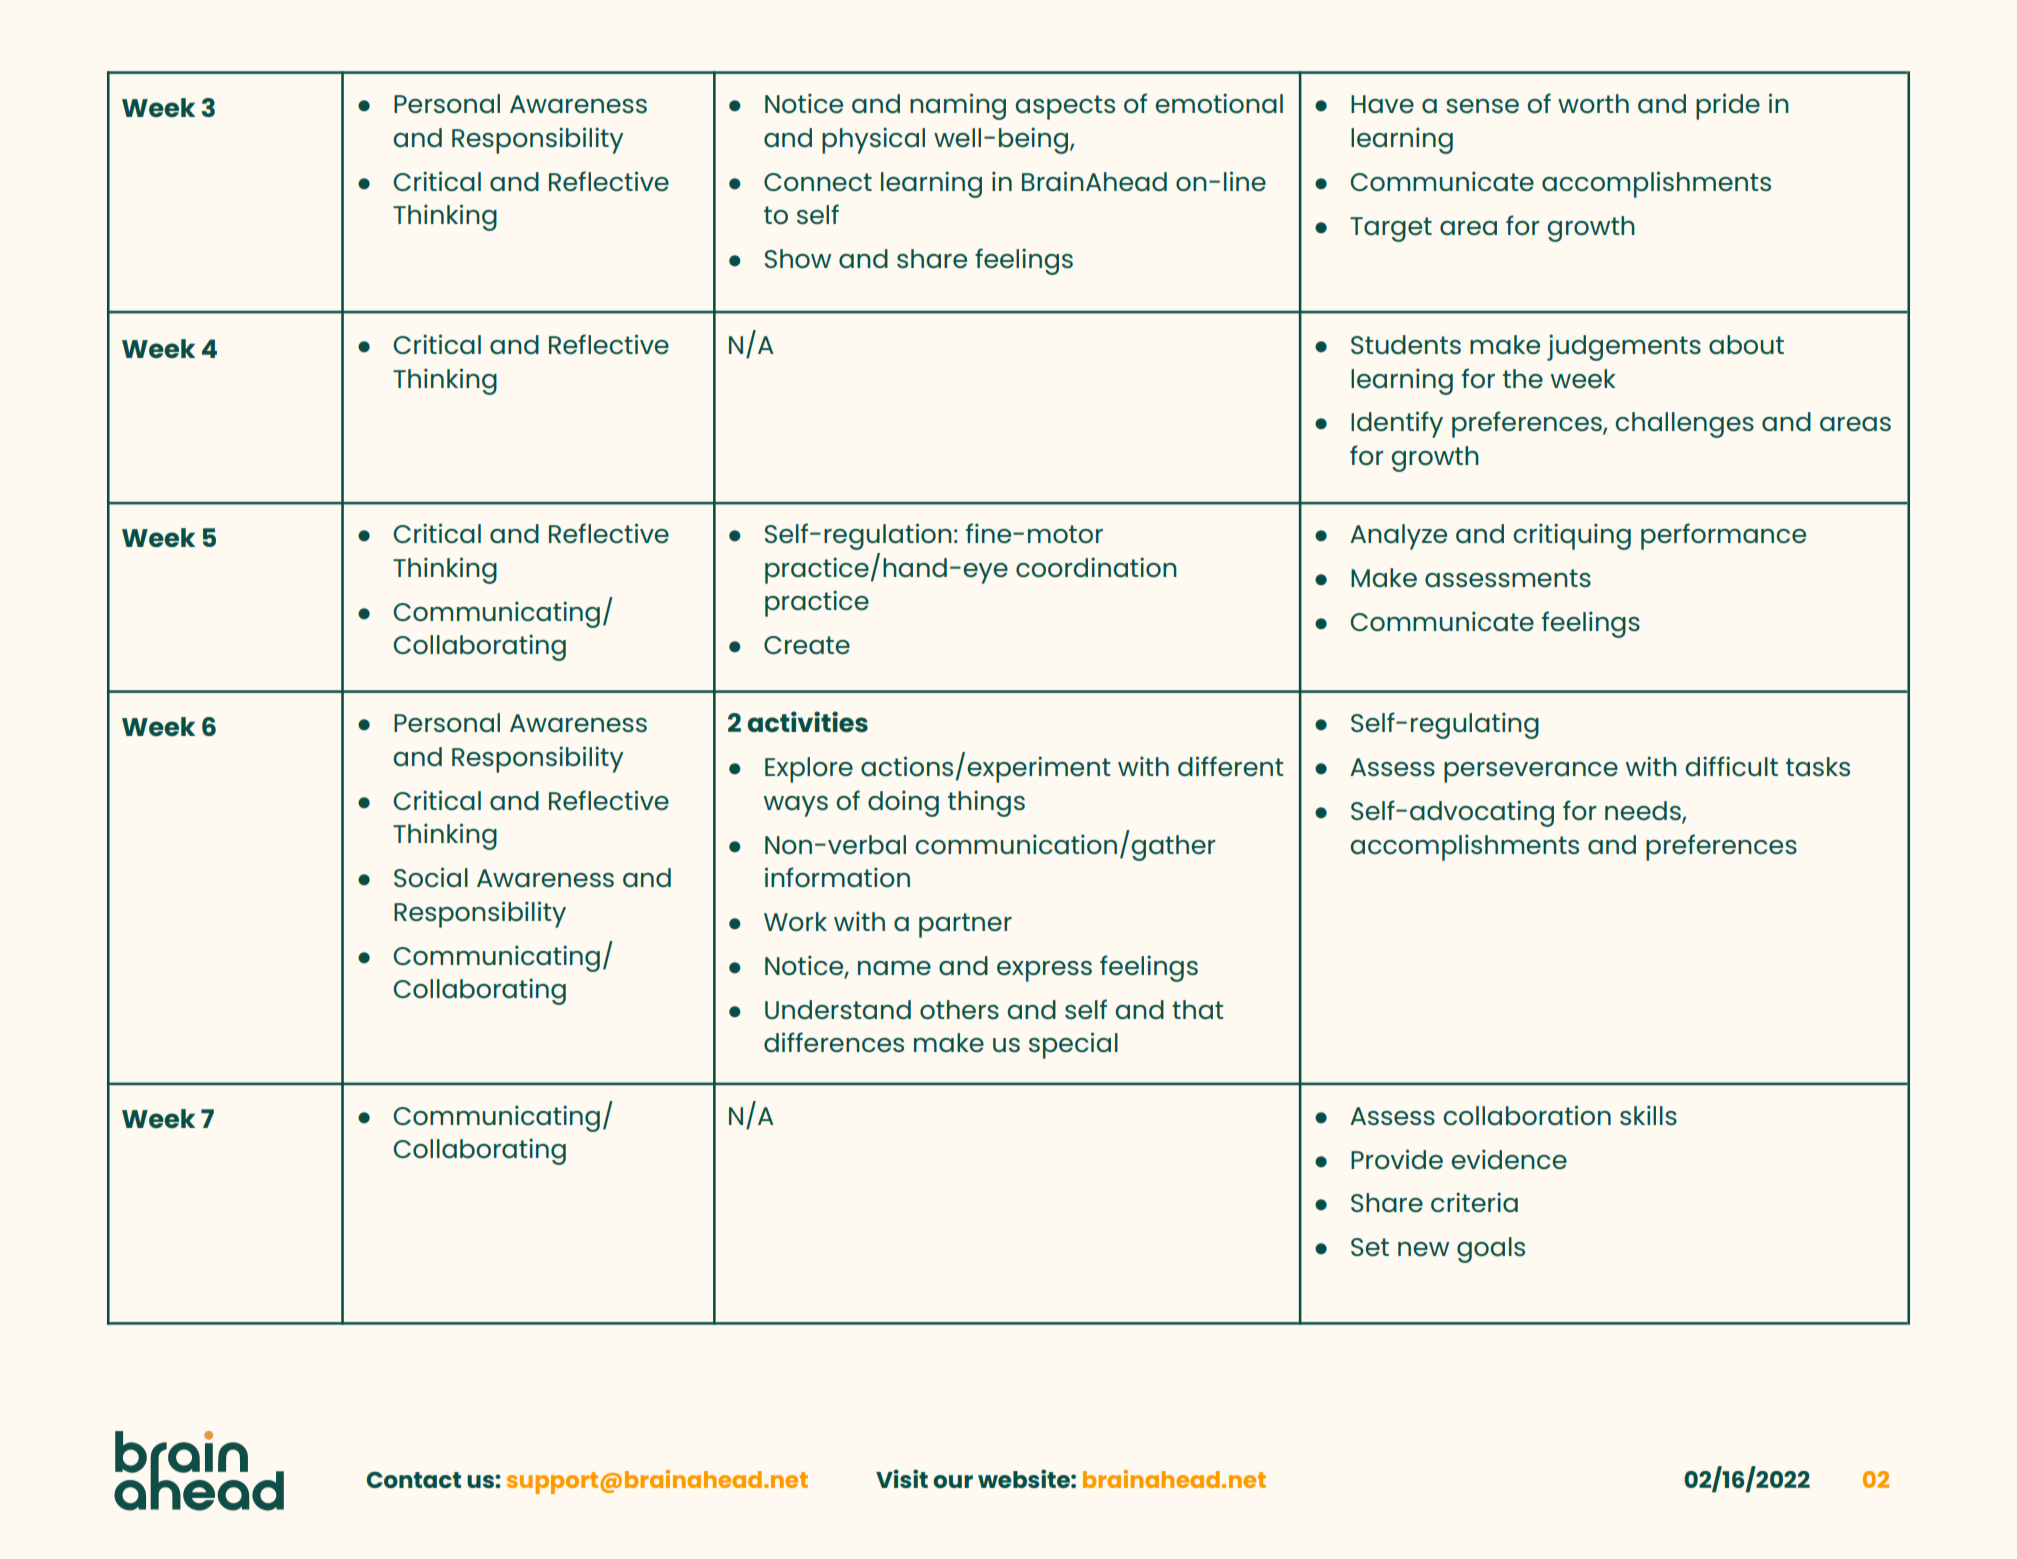 The width and height of the screenshot is (2017, 1559). I want to click on ways, so click(795, 806).
